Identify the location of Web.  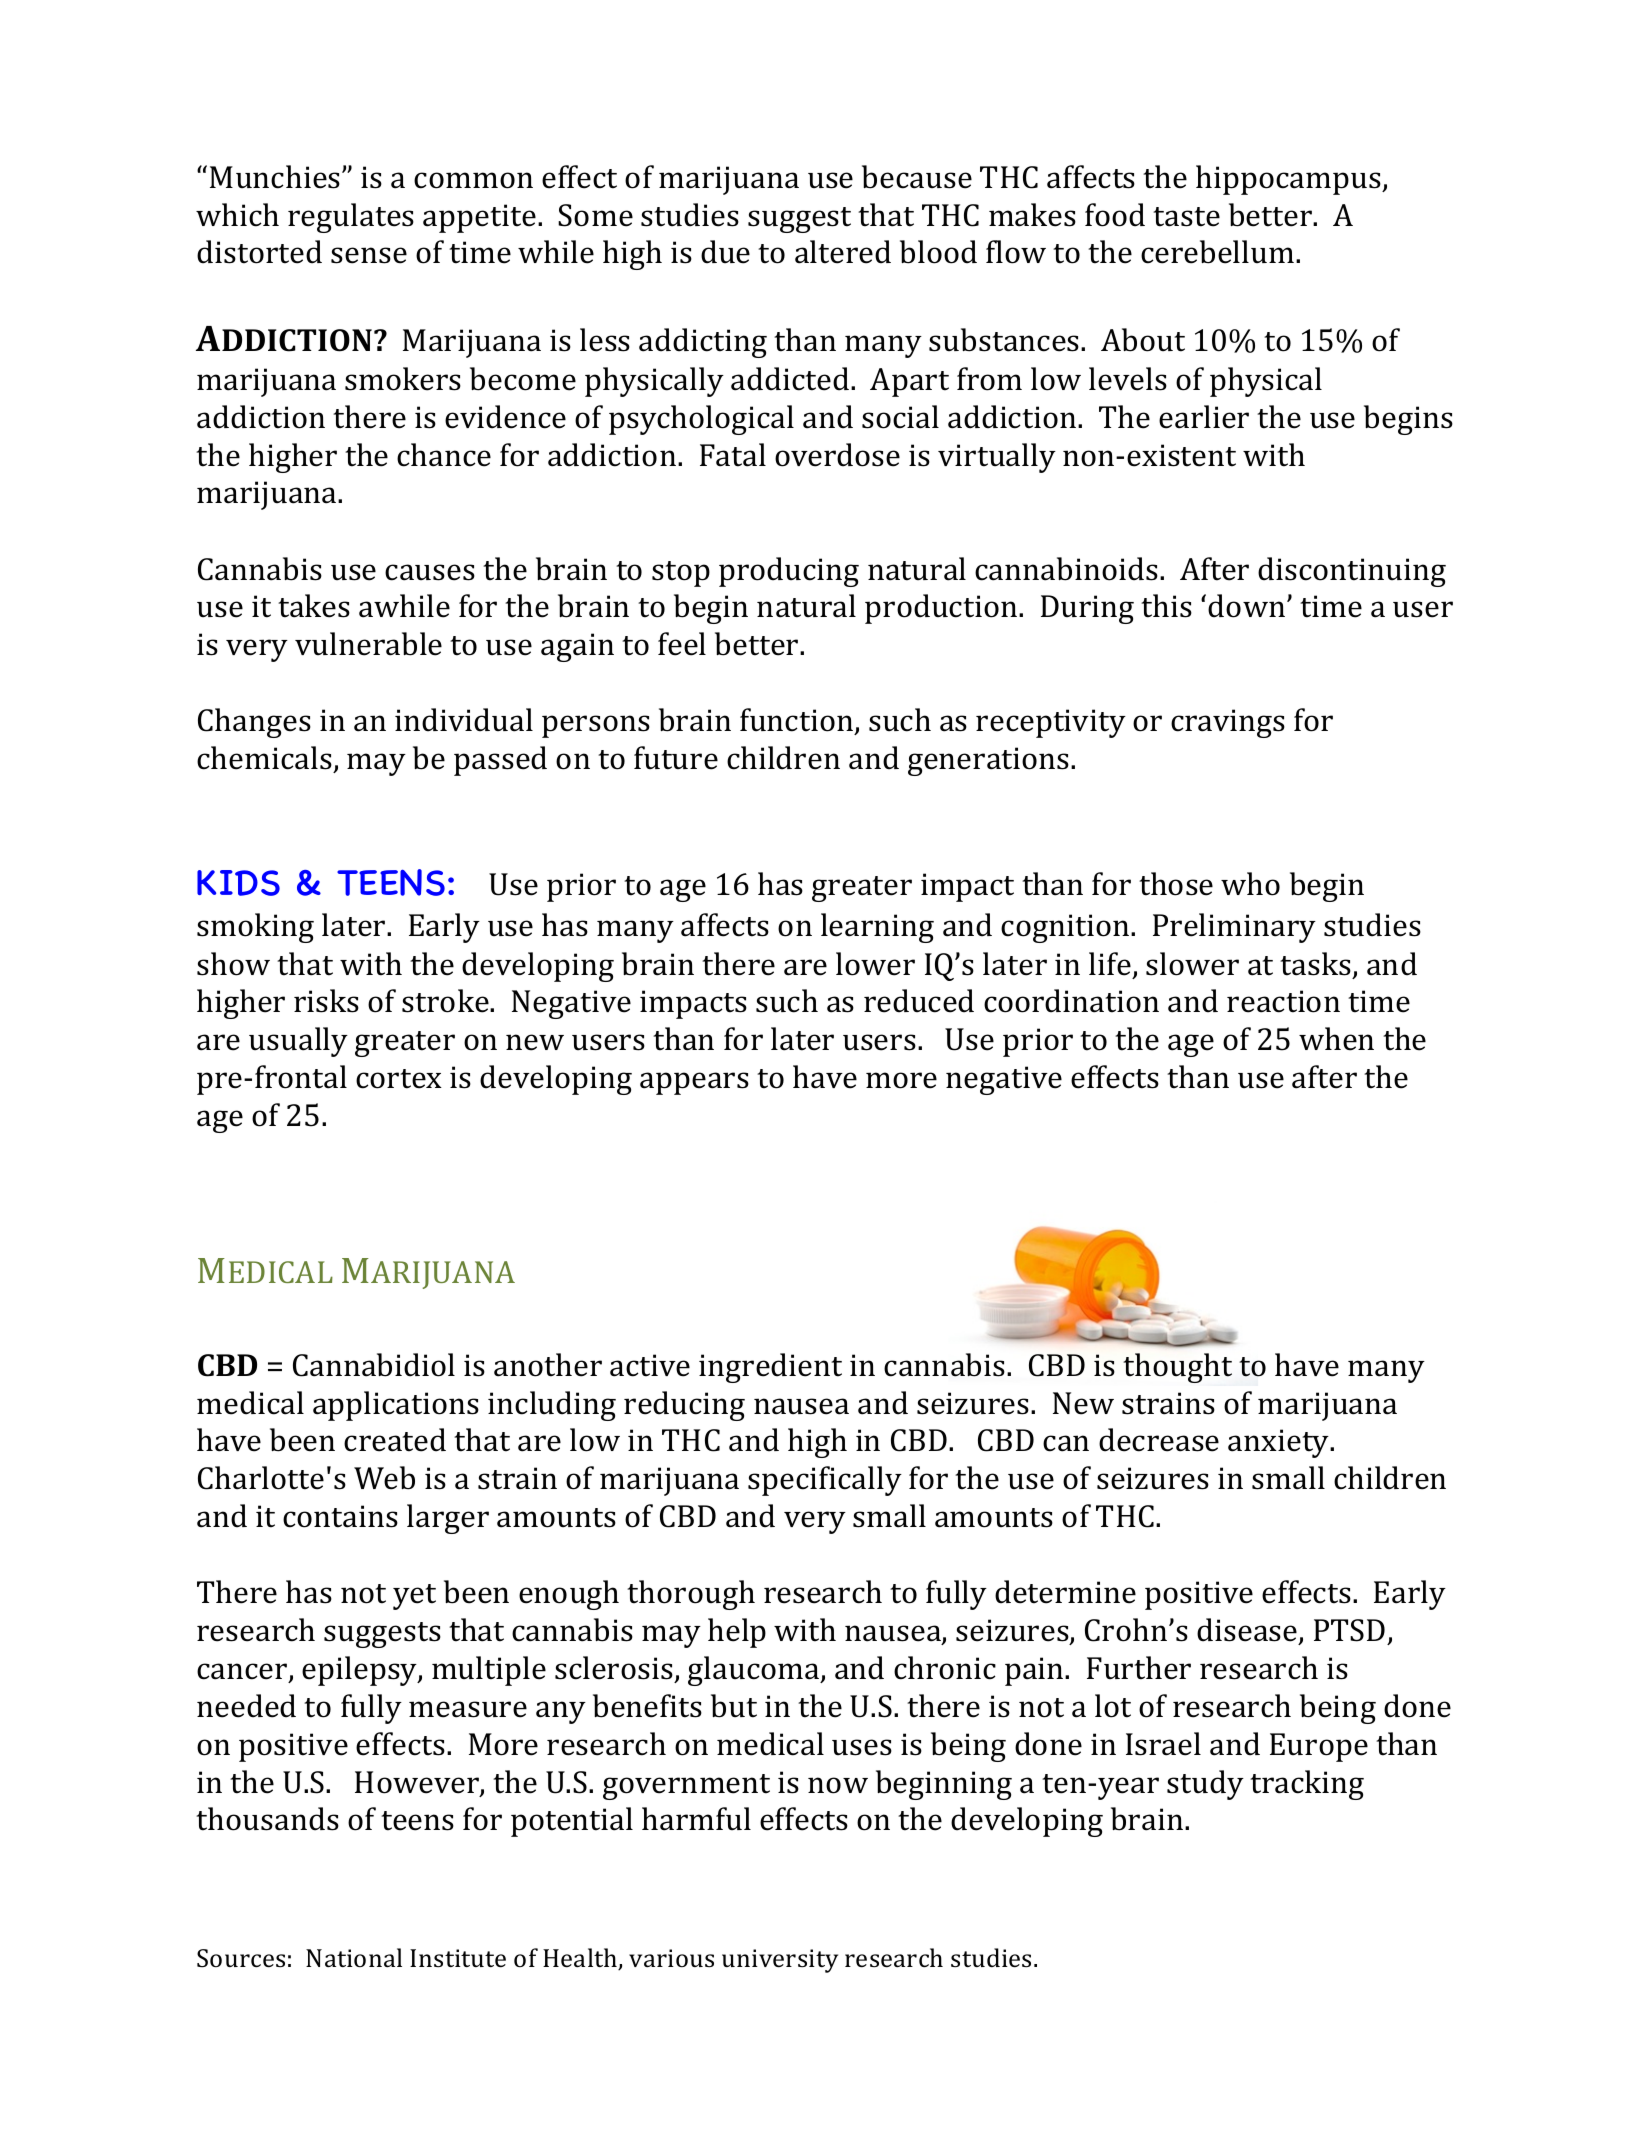
(384, 1478).
